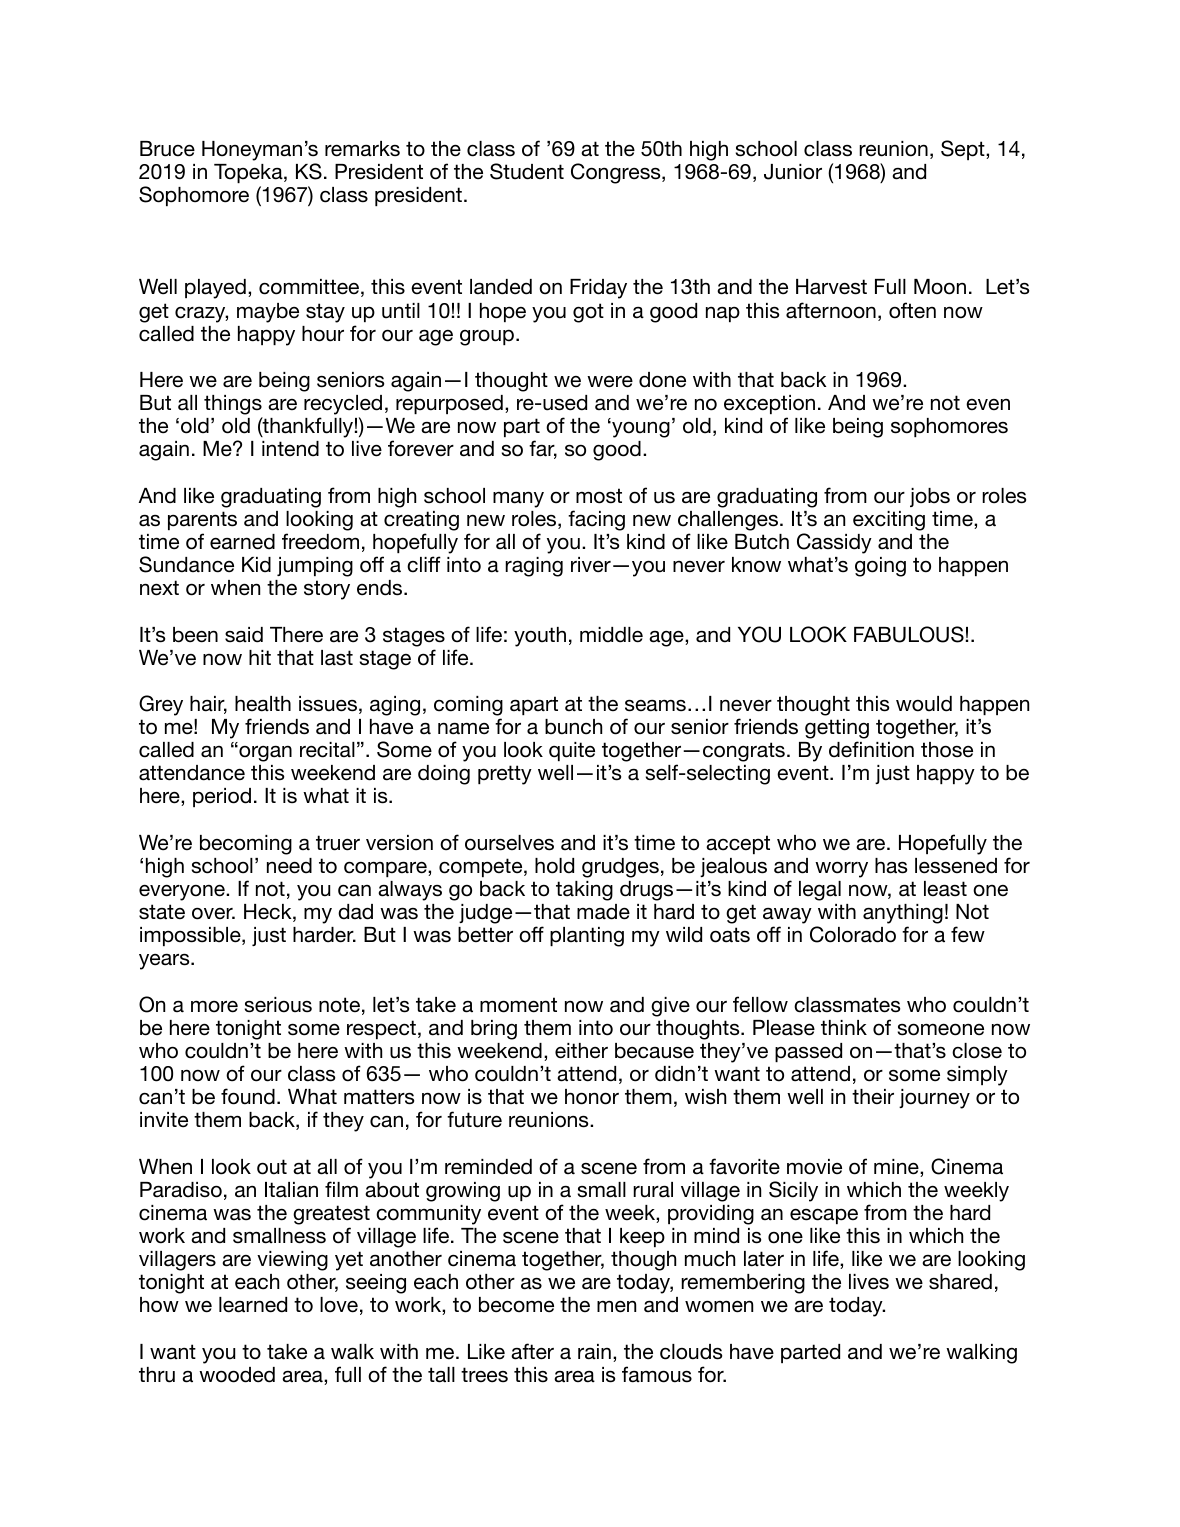  Describe the element at coordinates (581, 1051) in the image. I see `either` at that location.
